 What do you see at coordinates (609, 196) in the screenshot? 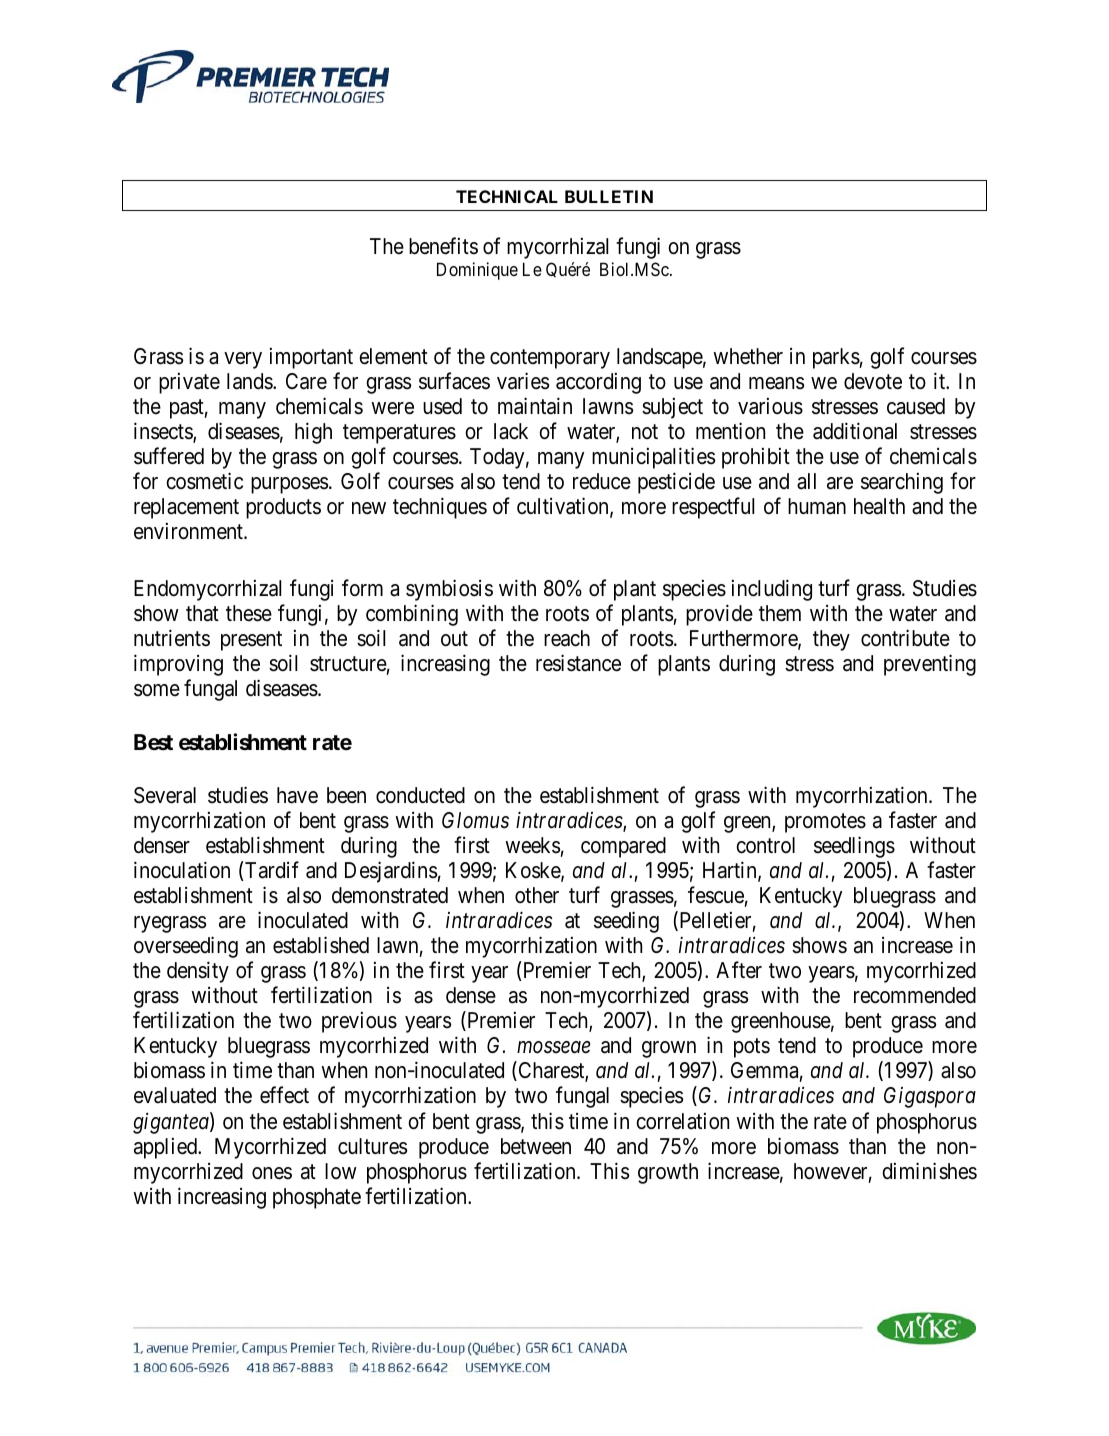
I see `BULLETIN` at bounding box center [609, 196].
